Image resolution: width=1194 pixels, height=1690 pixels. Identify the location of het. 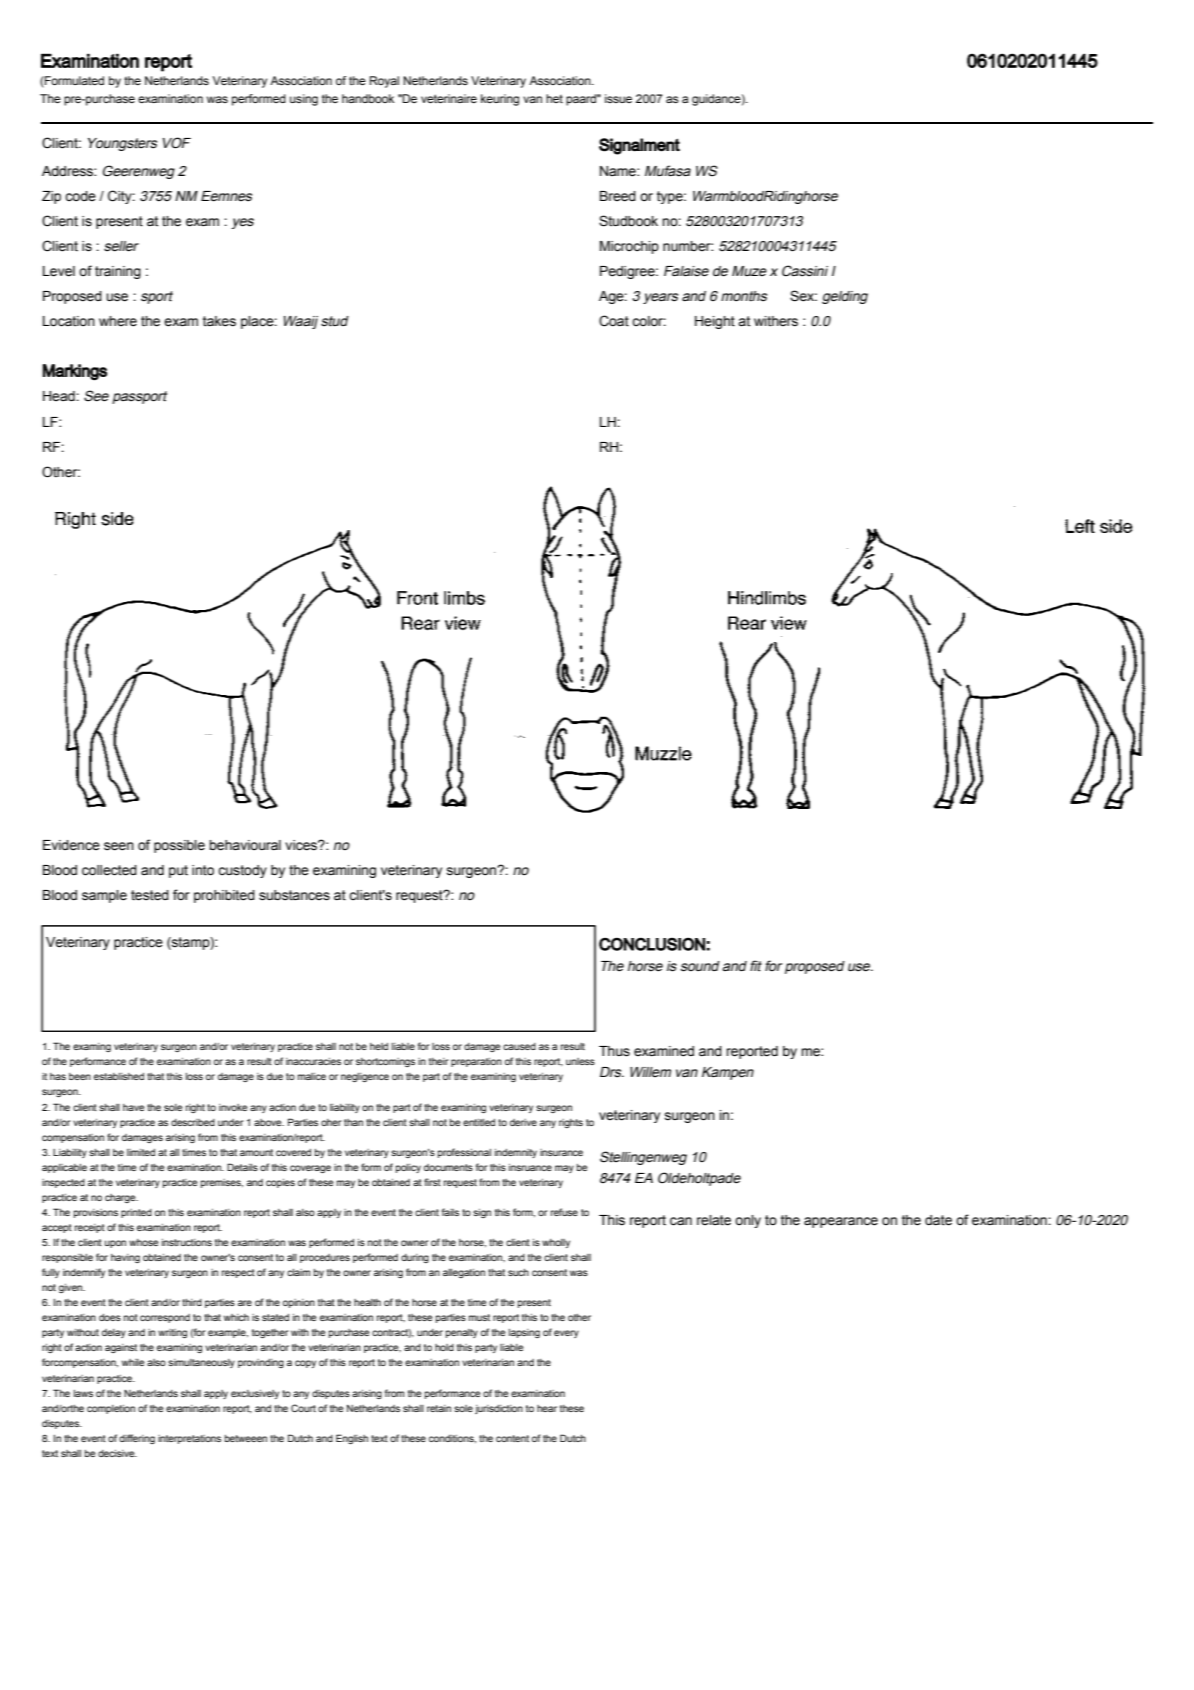
(554, 98).
